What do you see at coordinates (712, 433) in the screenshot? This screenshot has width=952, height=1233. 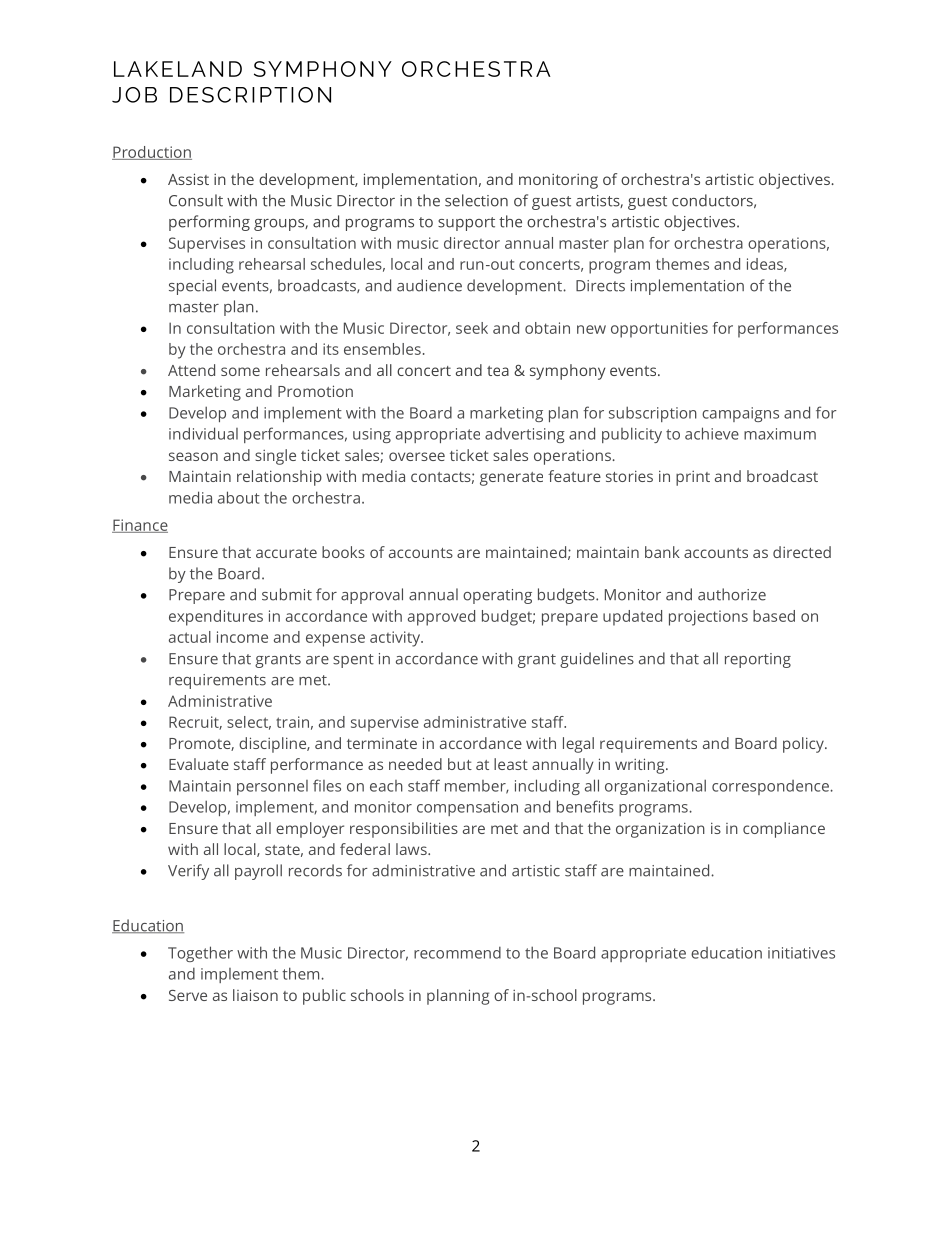 I see `achieve` at bounding box center [712, 433].
